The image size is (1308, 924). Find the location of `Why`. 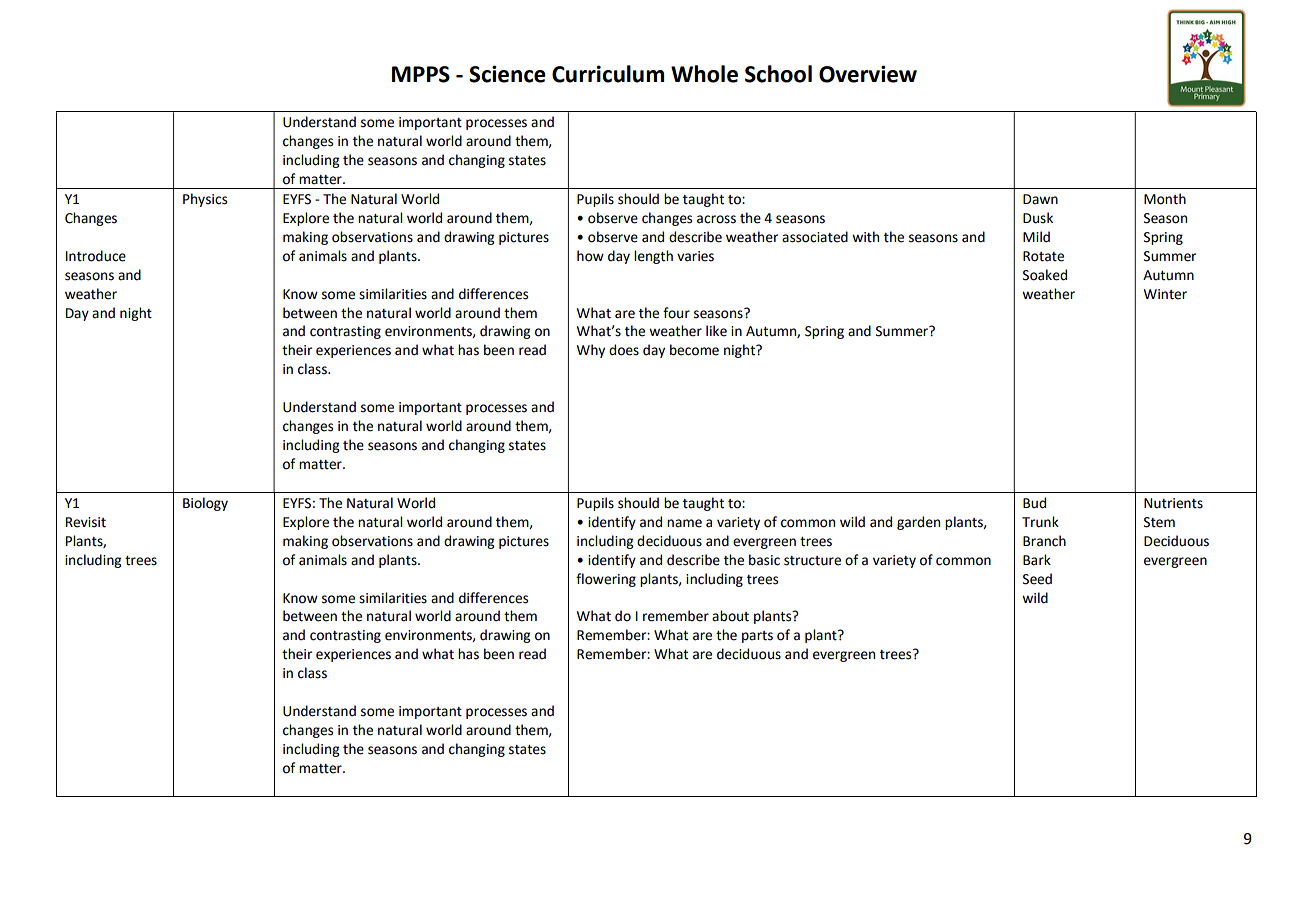

Why is located at coordinates (591, 351).
